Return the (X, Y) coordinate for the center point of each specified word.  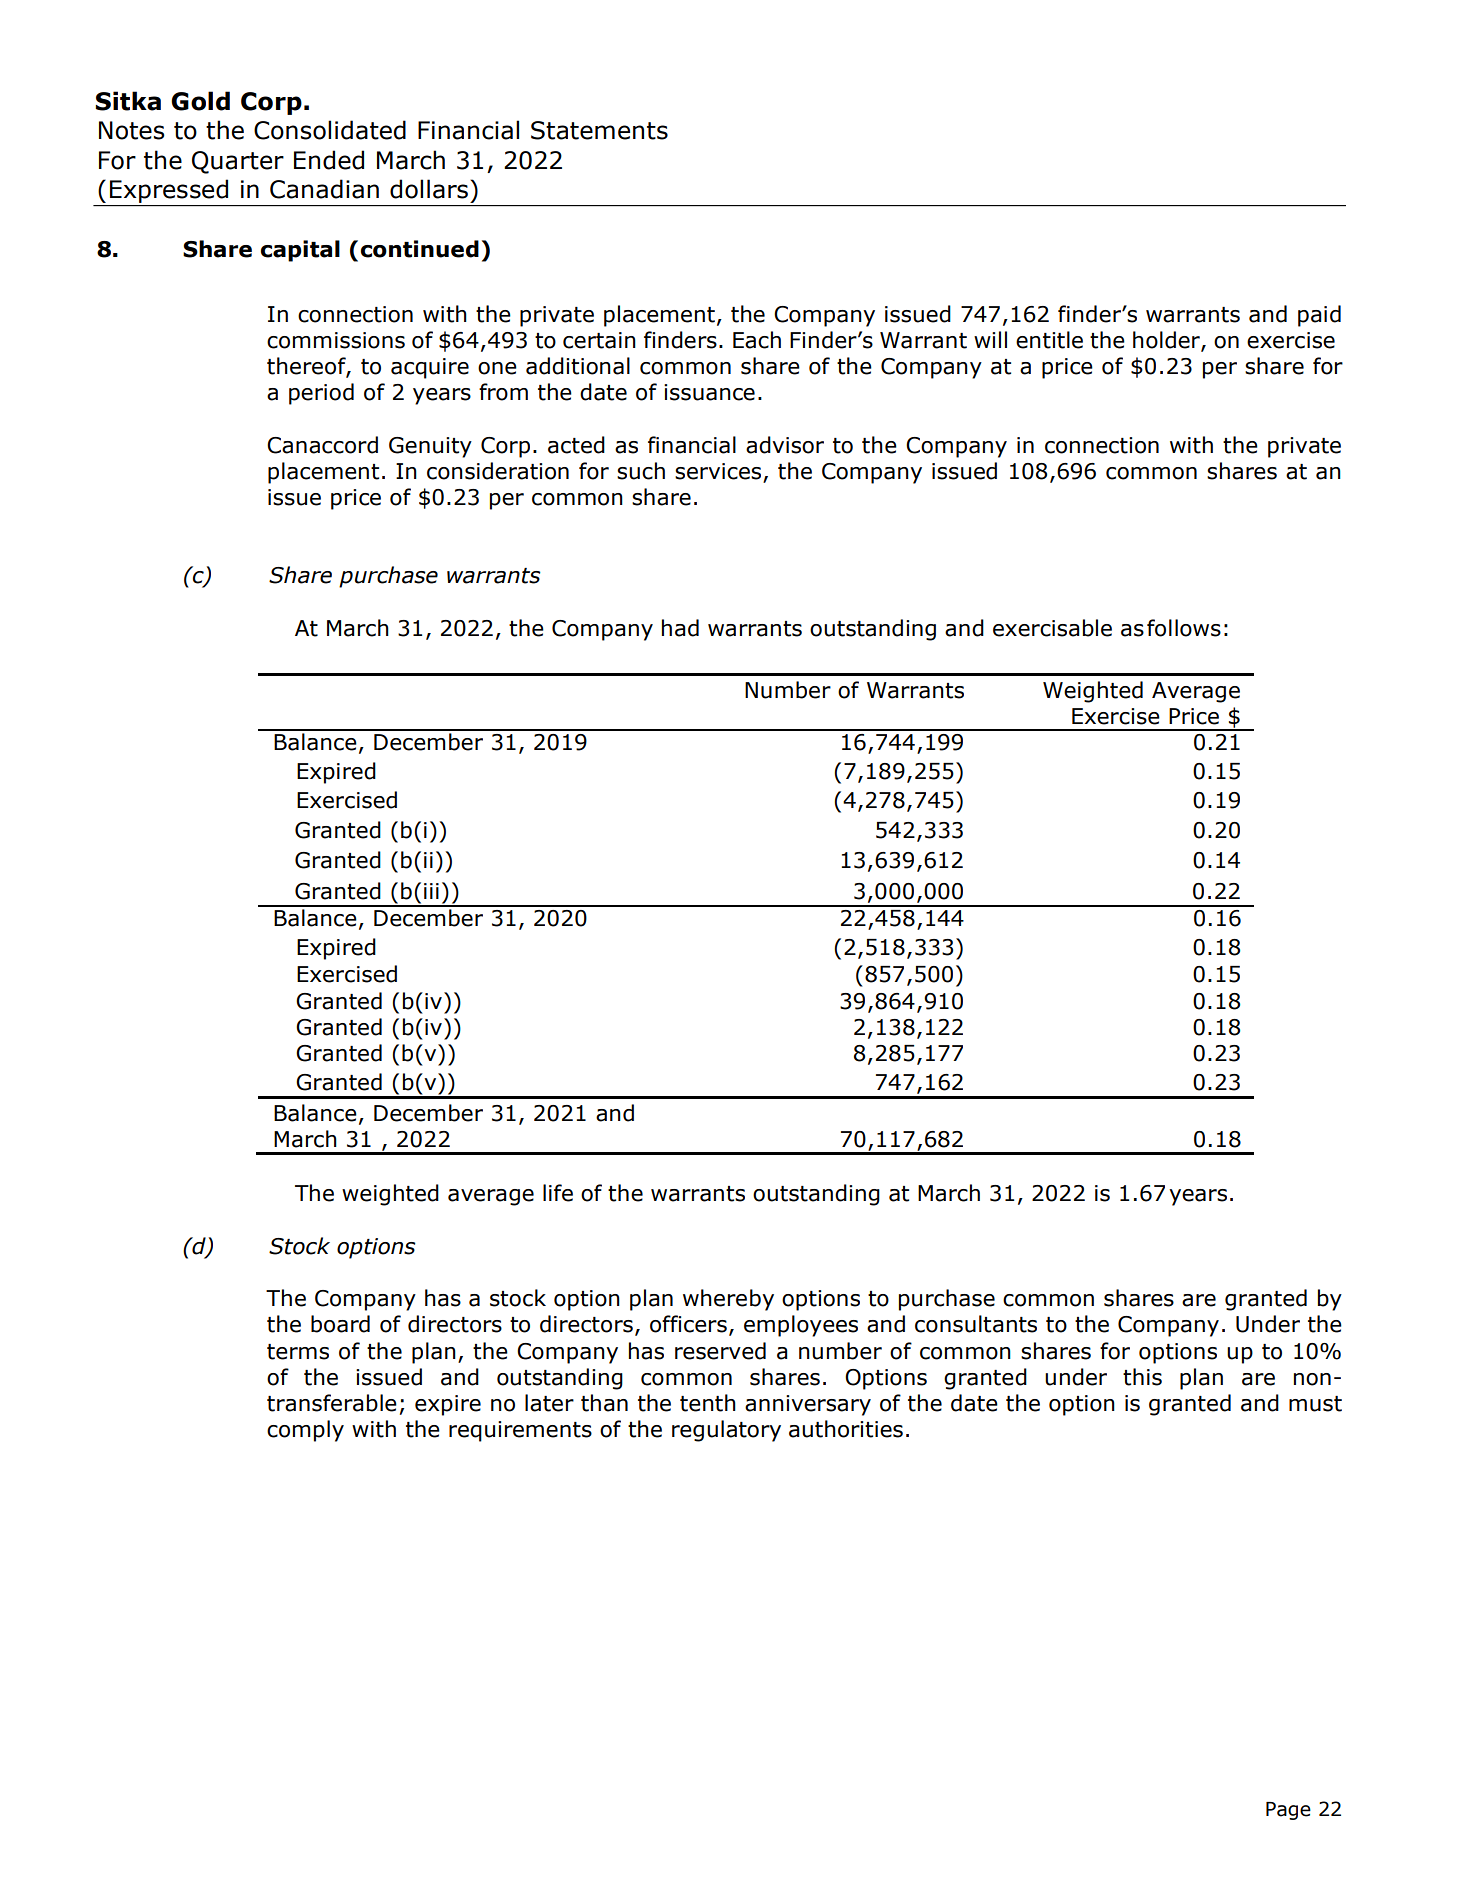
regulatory (726, 1431)
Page (1288, 1811)
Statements (599, 130)
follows (1184, 628)
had (680, 628)
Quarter (238, 162)
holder (1167, 340)
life (558, 1193)
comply (305, 1431)
